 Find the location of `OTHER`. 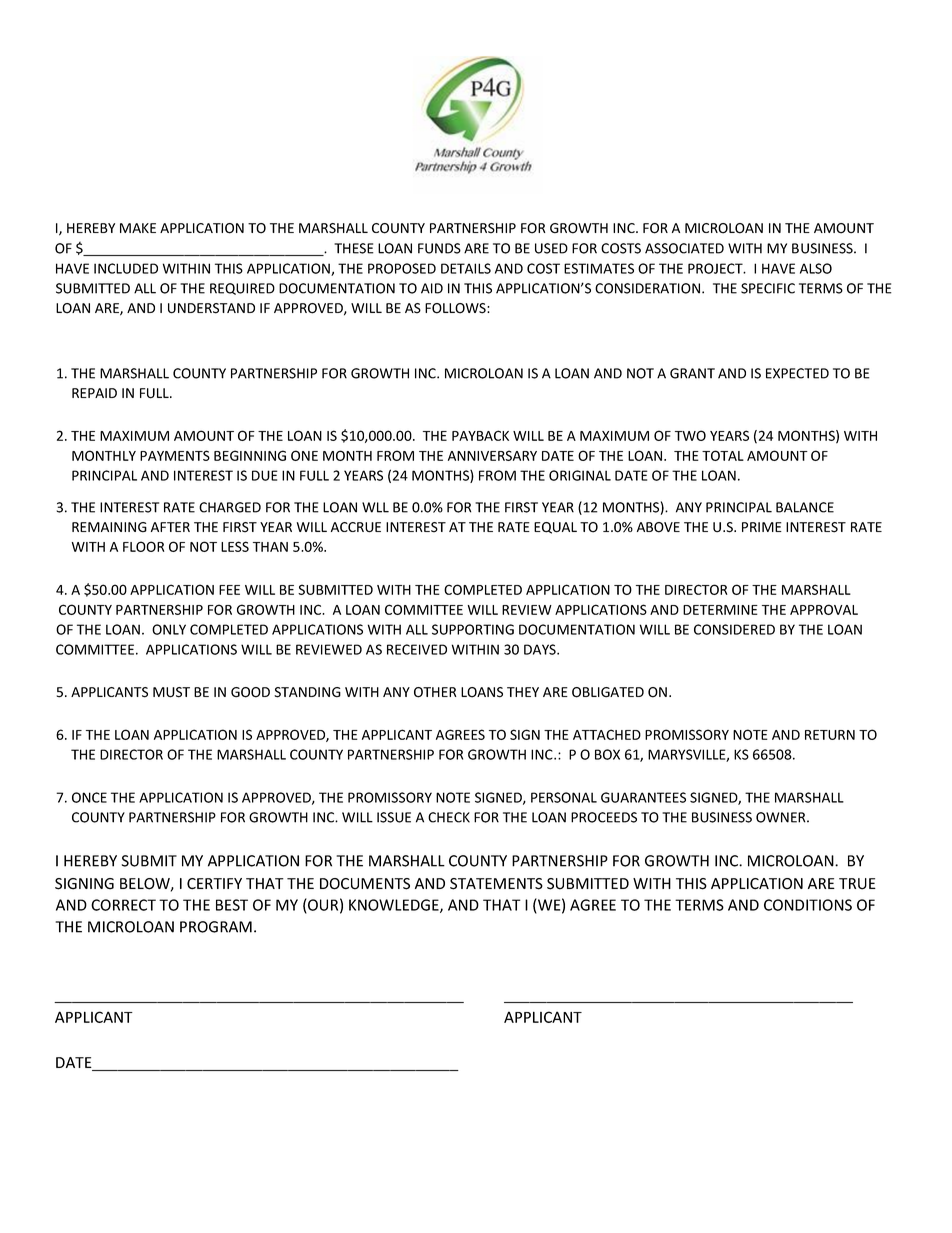

OTHER is located at coordinates (435, 692).
